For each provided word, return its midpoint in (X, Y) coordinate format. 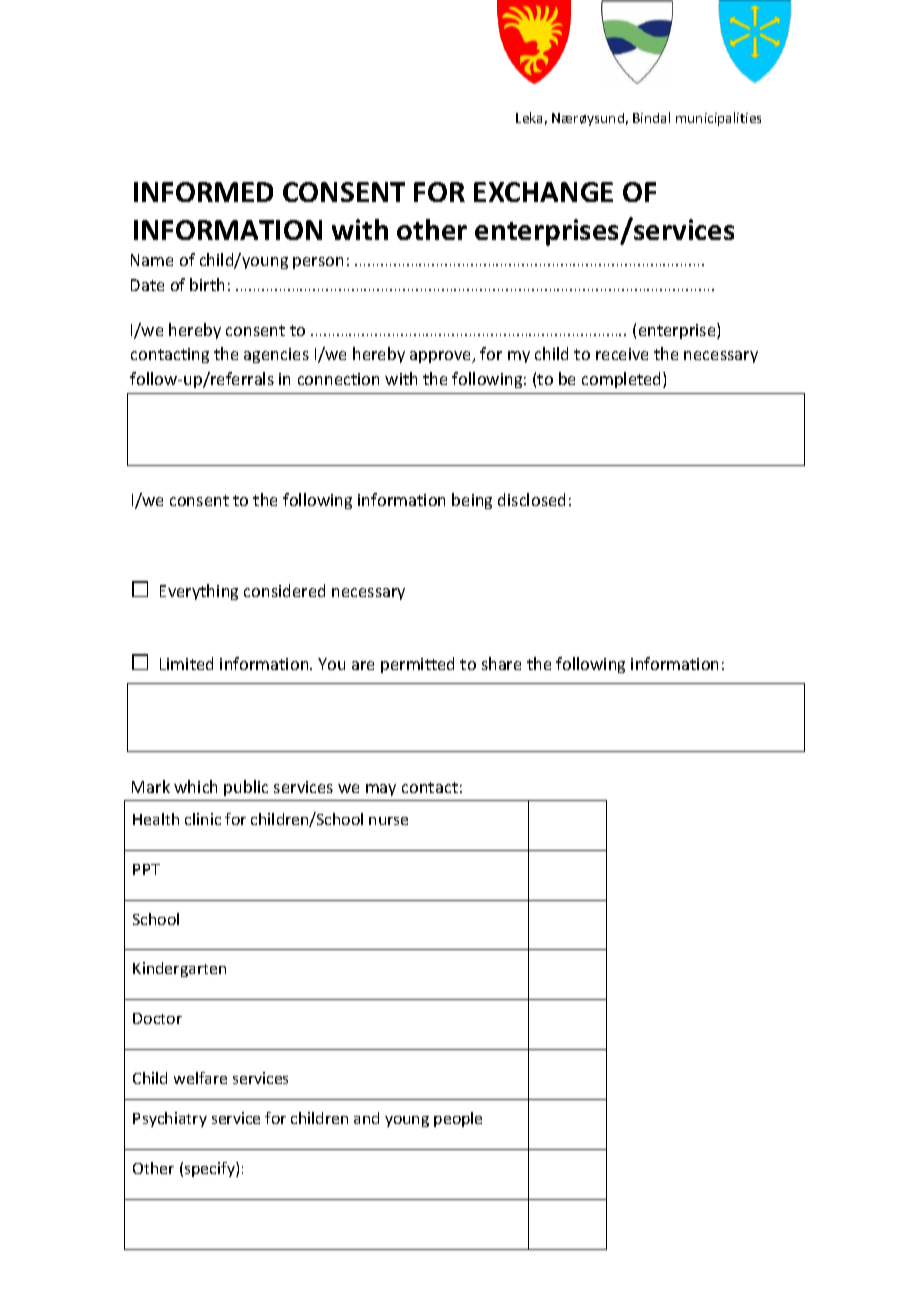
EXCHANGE (543, 192)
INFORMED (203, 192)
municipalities (718, 119)
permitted (417, 665)
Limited (186, 663)
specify (211, 1169)
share (501, 663)
